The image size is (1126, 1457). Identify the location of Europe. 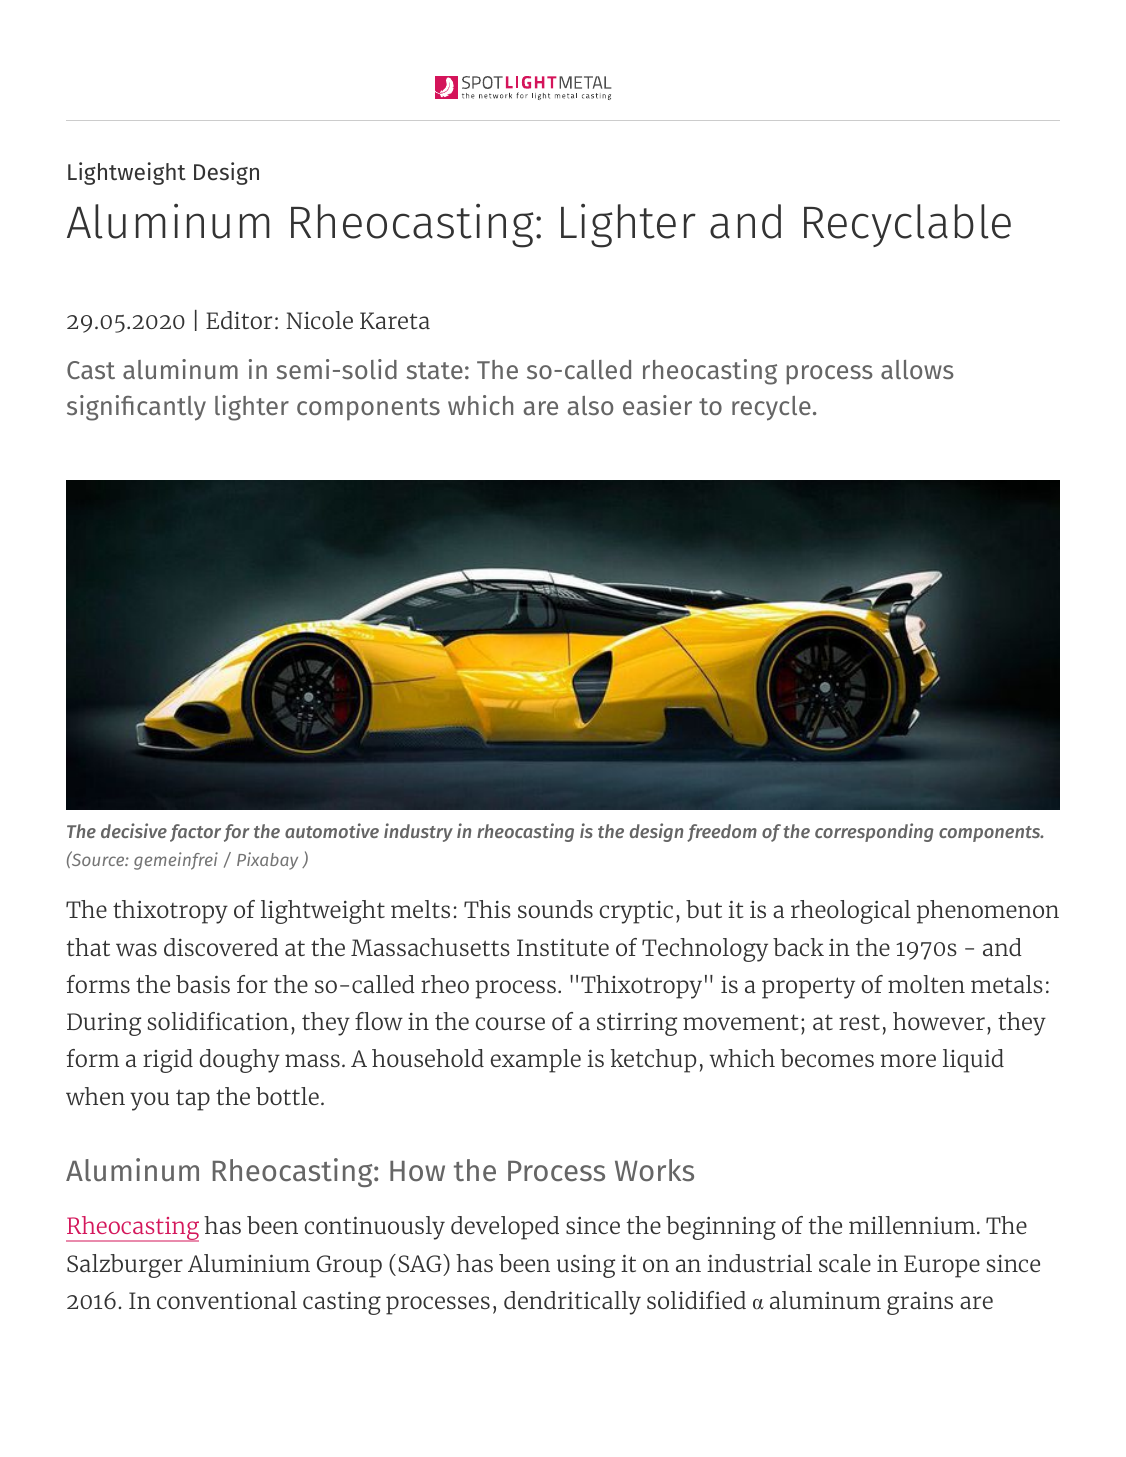
(942, 1266).
